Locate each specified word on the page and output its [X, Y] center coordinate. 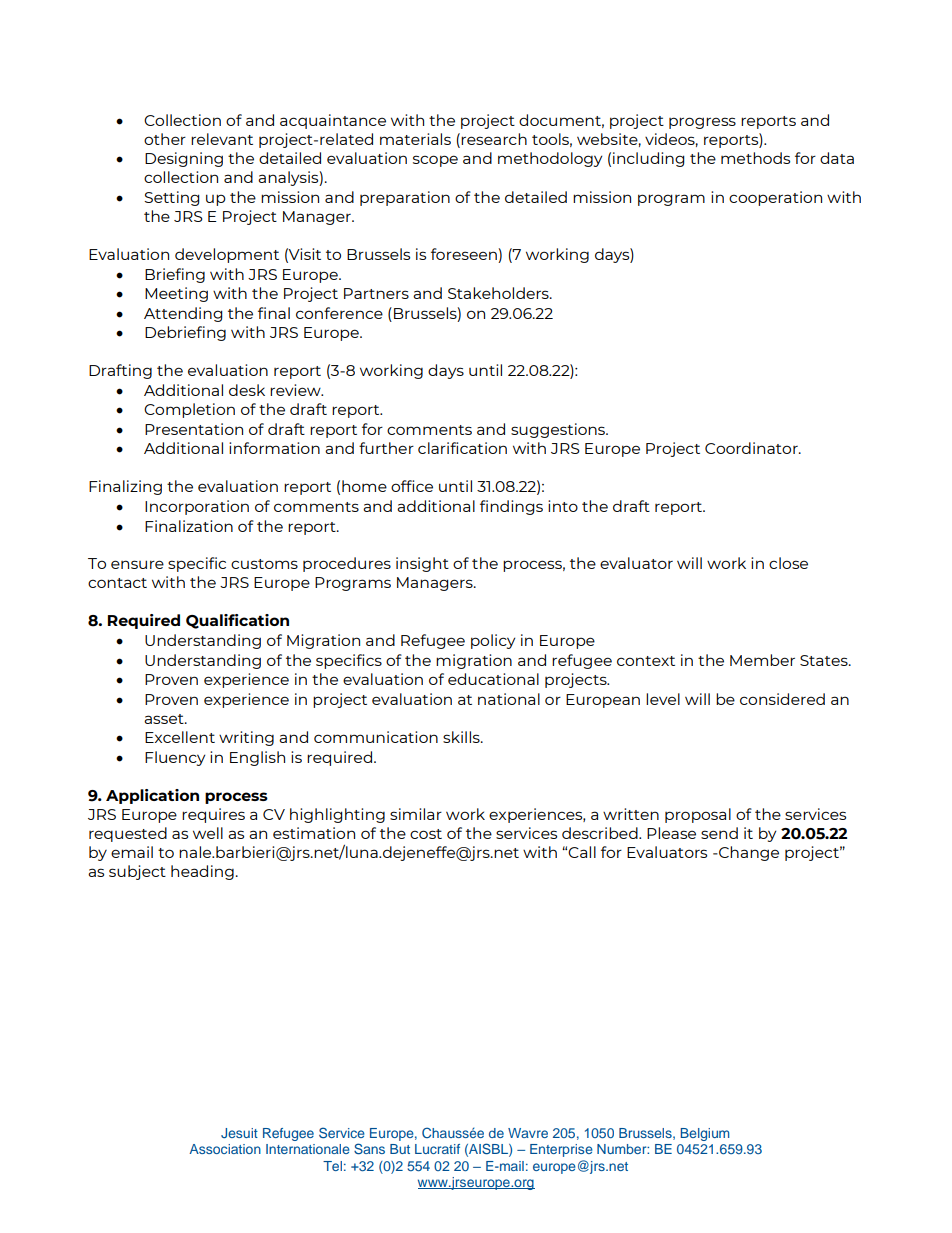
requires [213, 815]
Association [225, 1149]
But [400, 1149]
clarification [462, 448]
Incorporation [197, 507]
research [494, 139]
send [719, 833]
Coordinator [752, 448]
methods [755, 158]
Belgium [705, 1134]
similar [416, 814]
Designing [184, 159]
